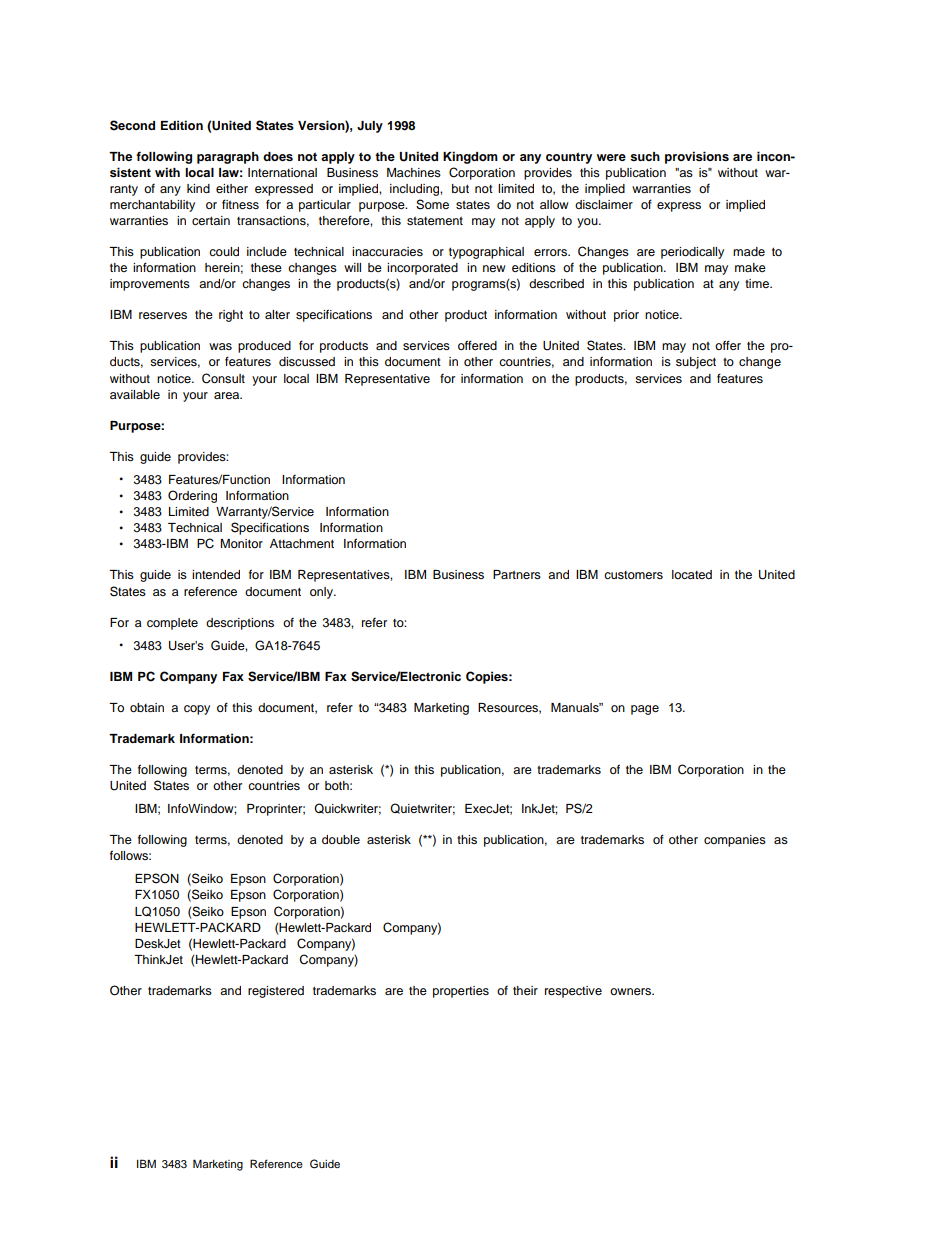 The image size is (952, 1233). Describe the element at coordinates (414, 172) in the screenshot. I see `Machines` at that location.
